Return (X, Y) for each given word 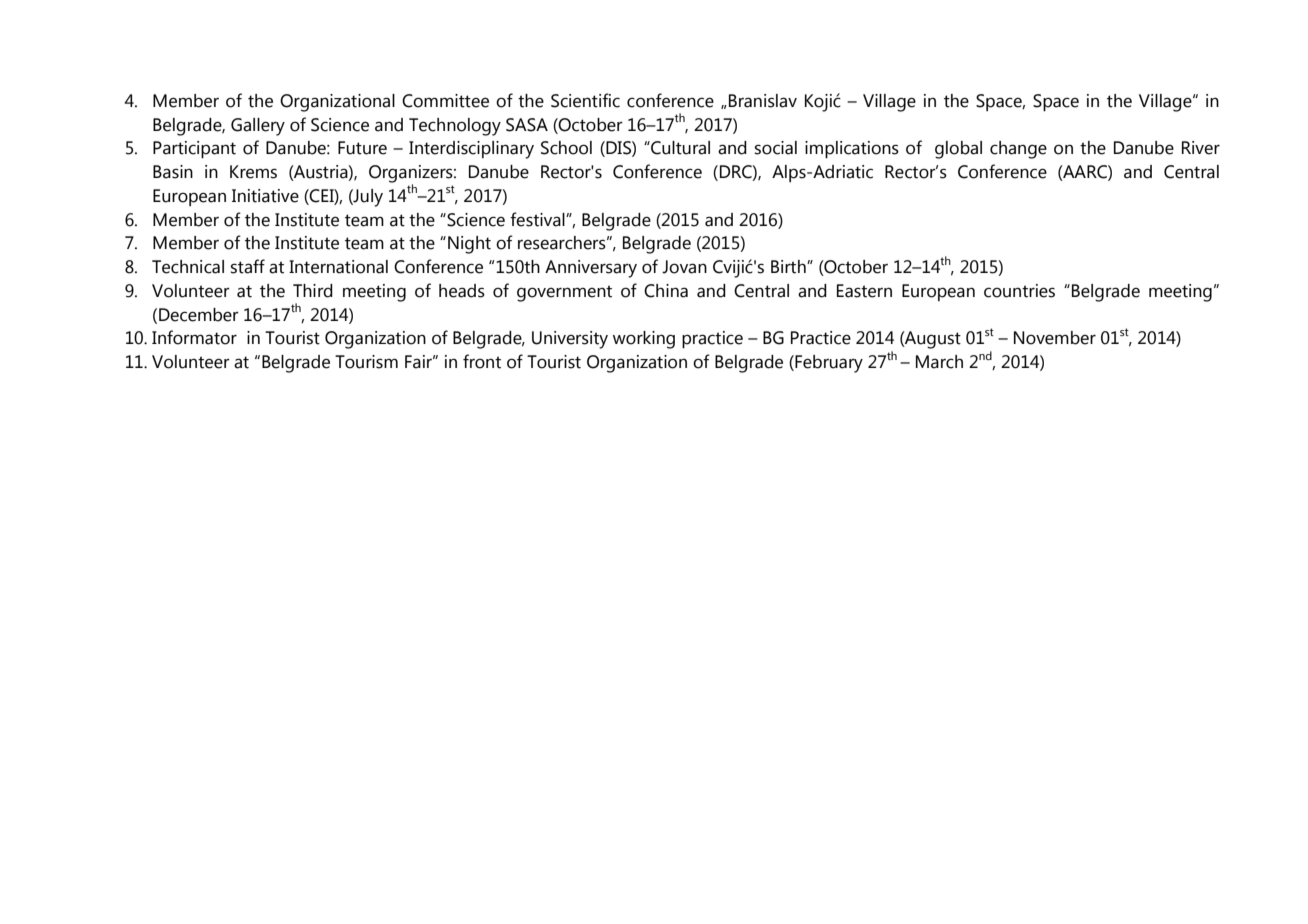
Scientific (585, 100)
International (338, 267)
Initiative (265, 196)
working (644, 340)
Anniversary (591, 269)
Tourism (366, 362)
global (958, 150)
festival (538, 219)
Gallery (258, 127)
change (1018, 150)
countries (1019, 291)
